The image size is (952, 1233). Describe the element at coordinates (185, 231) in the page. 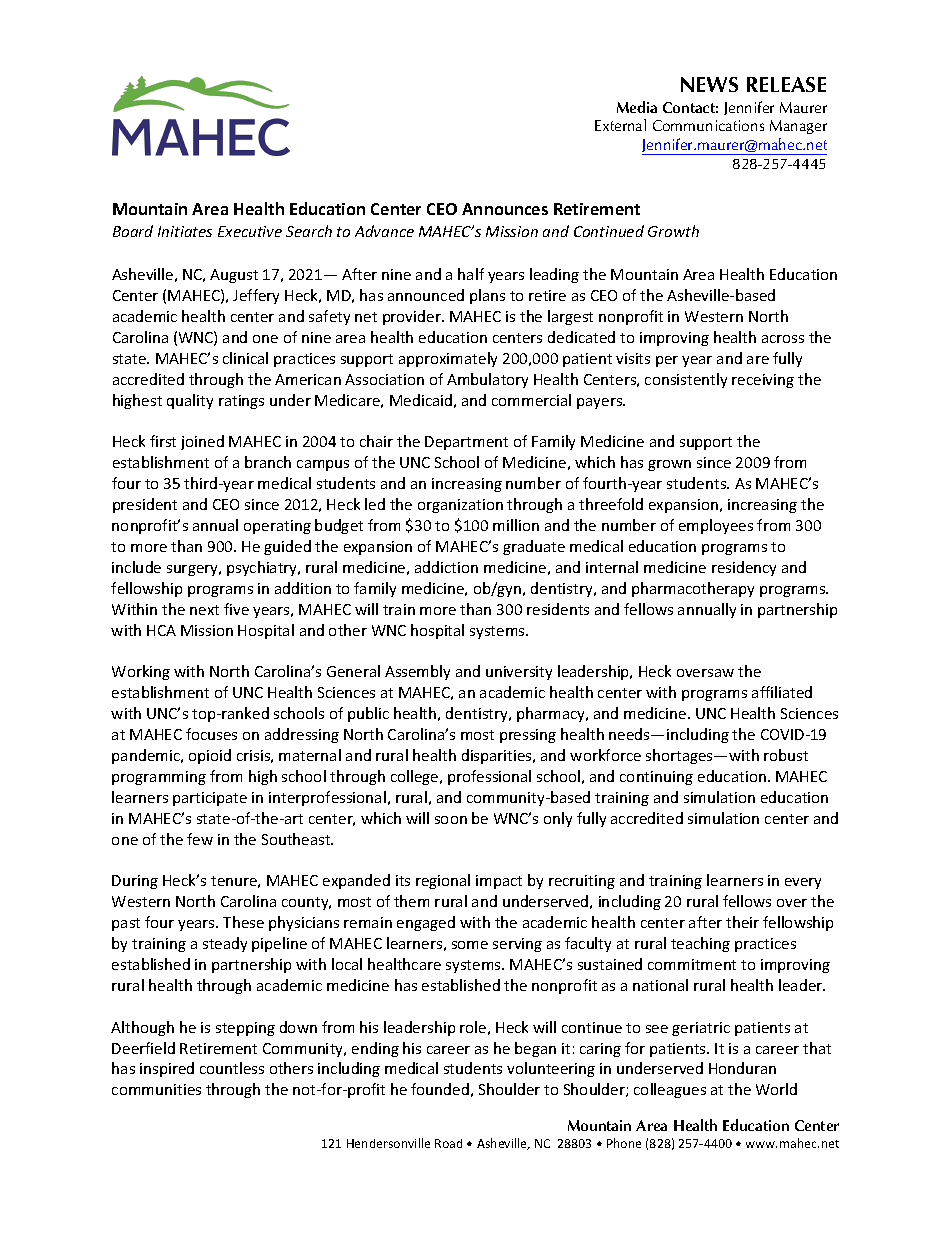

I see `Initiates` at that location.
